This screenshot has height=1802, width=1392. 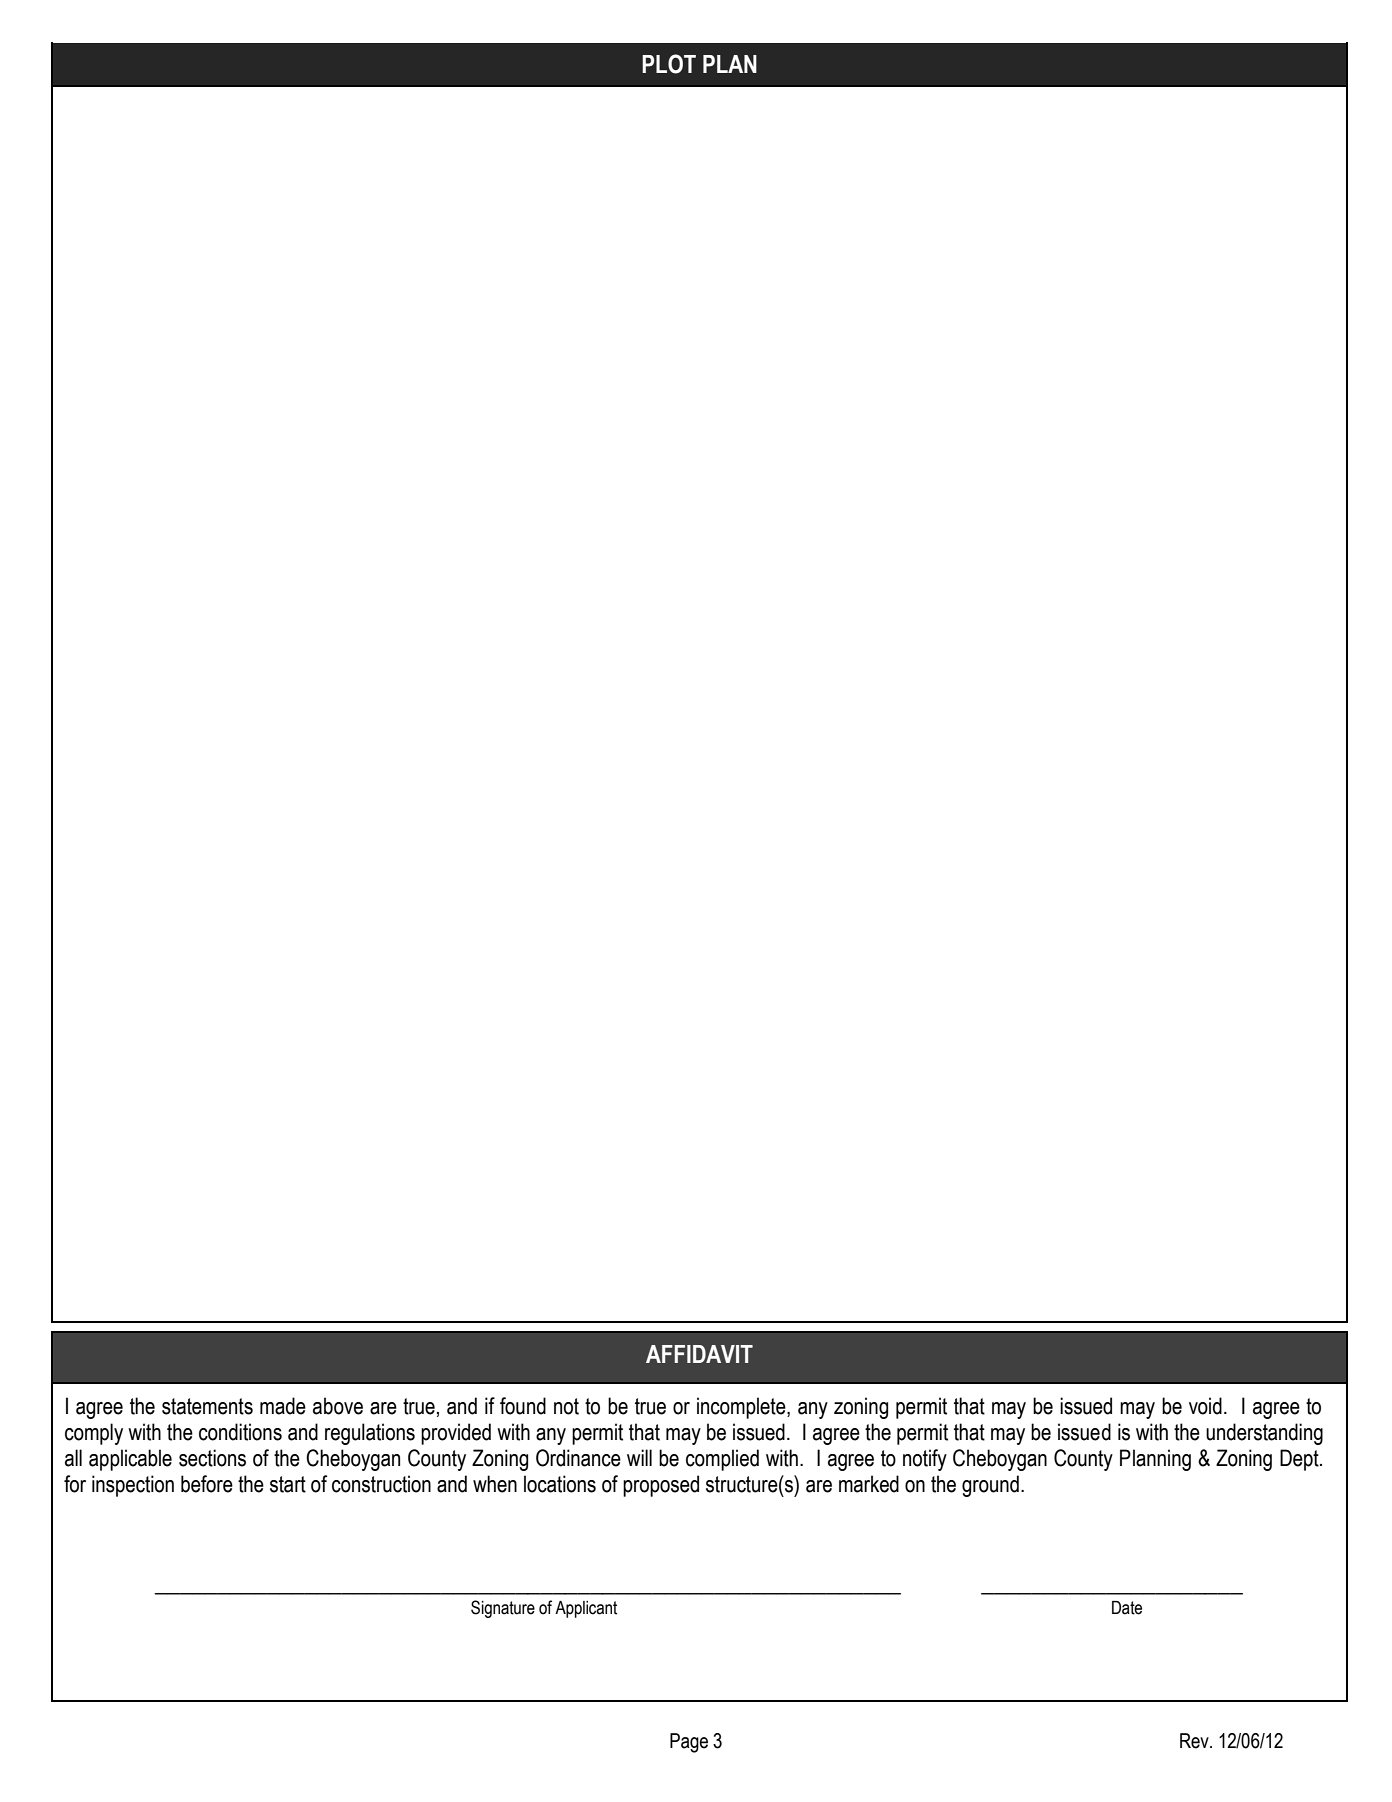 I want to click on above, so click(x=338, y=1406).
